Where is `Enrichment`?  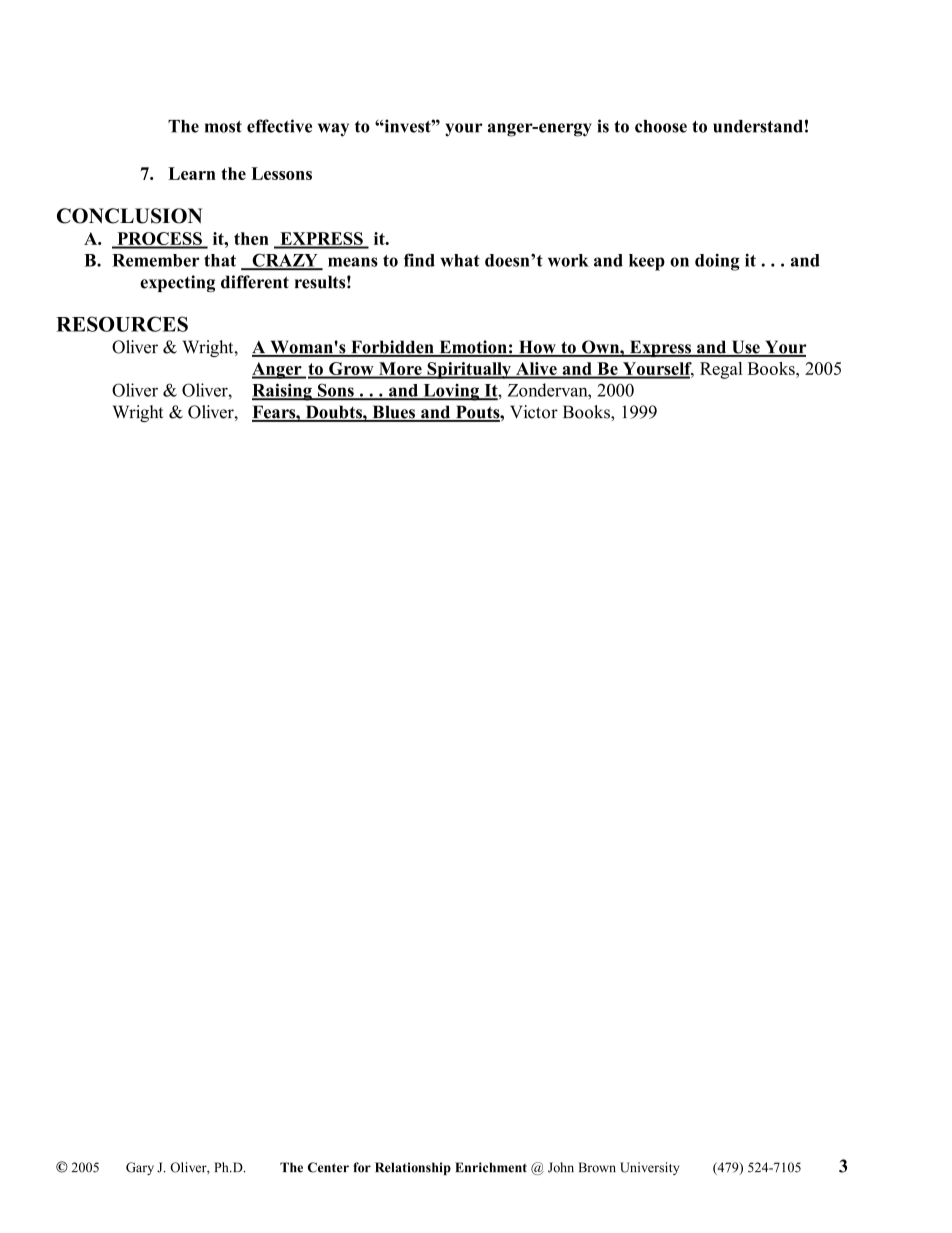
Enrichment is located at coordinates (491, 1167).
